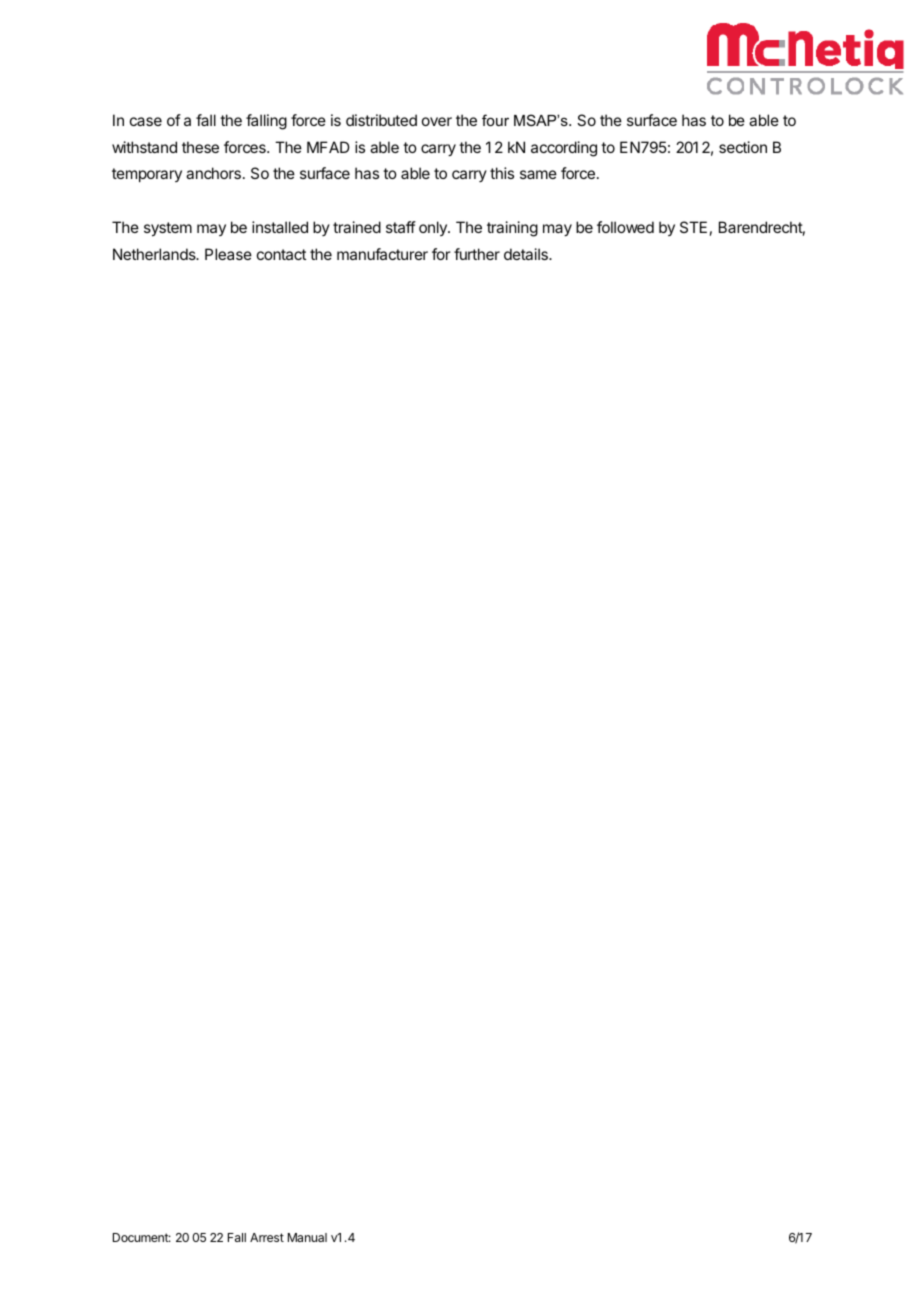 Image resolution: width=924 pixels, height=1307 pixels. What do you see at coordinates (477, 254) in the page?
I see `further` at bounding box center [477, 254].
